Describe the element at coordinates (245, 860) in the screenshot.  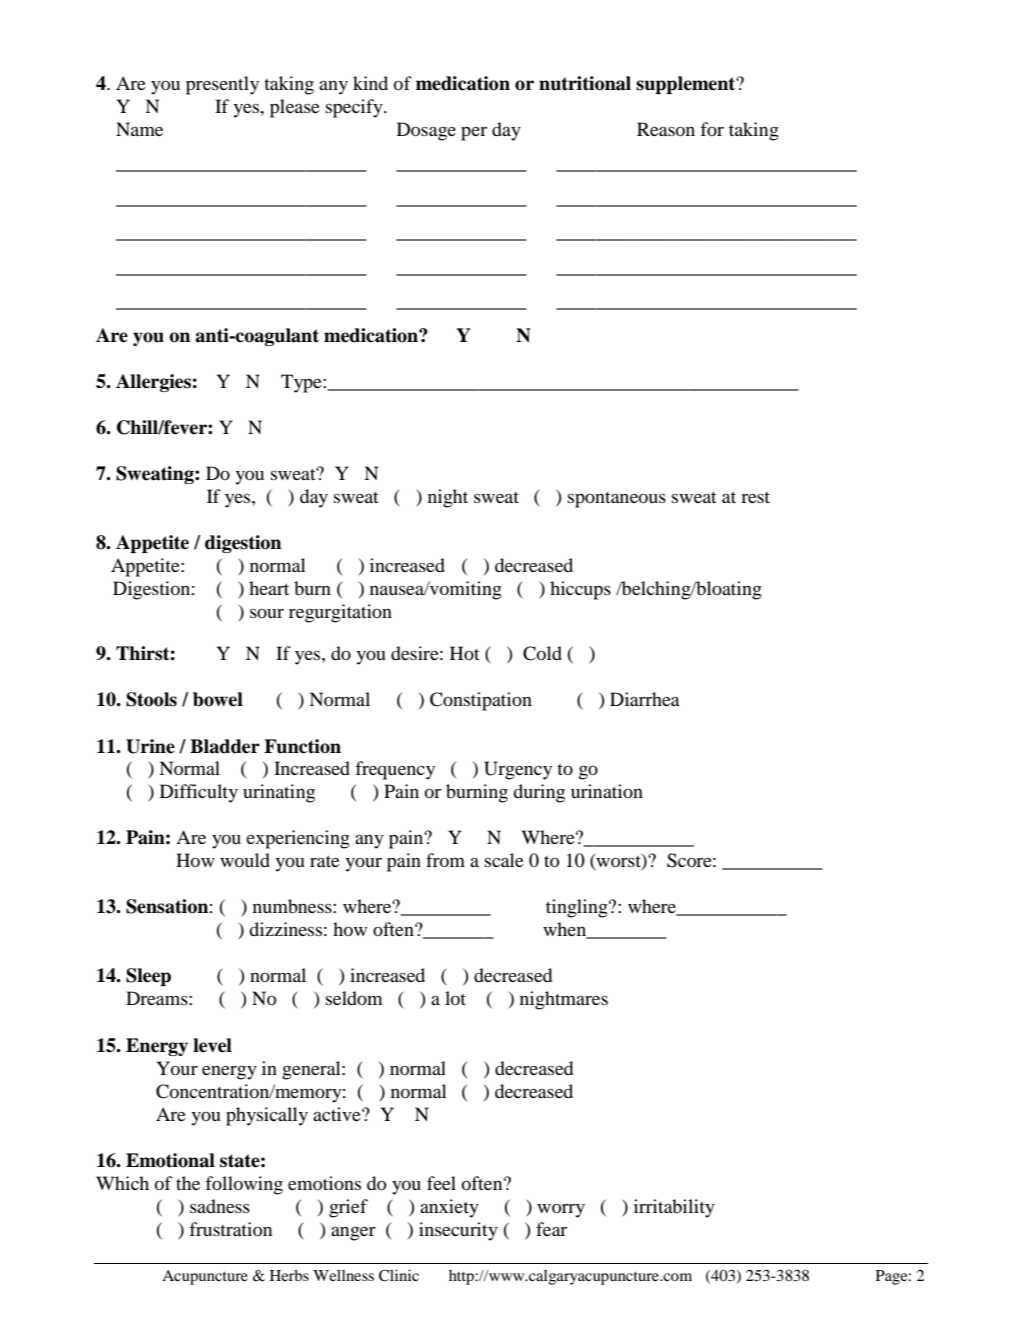
I see `would` at that location.
